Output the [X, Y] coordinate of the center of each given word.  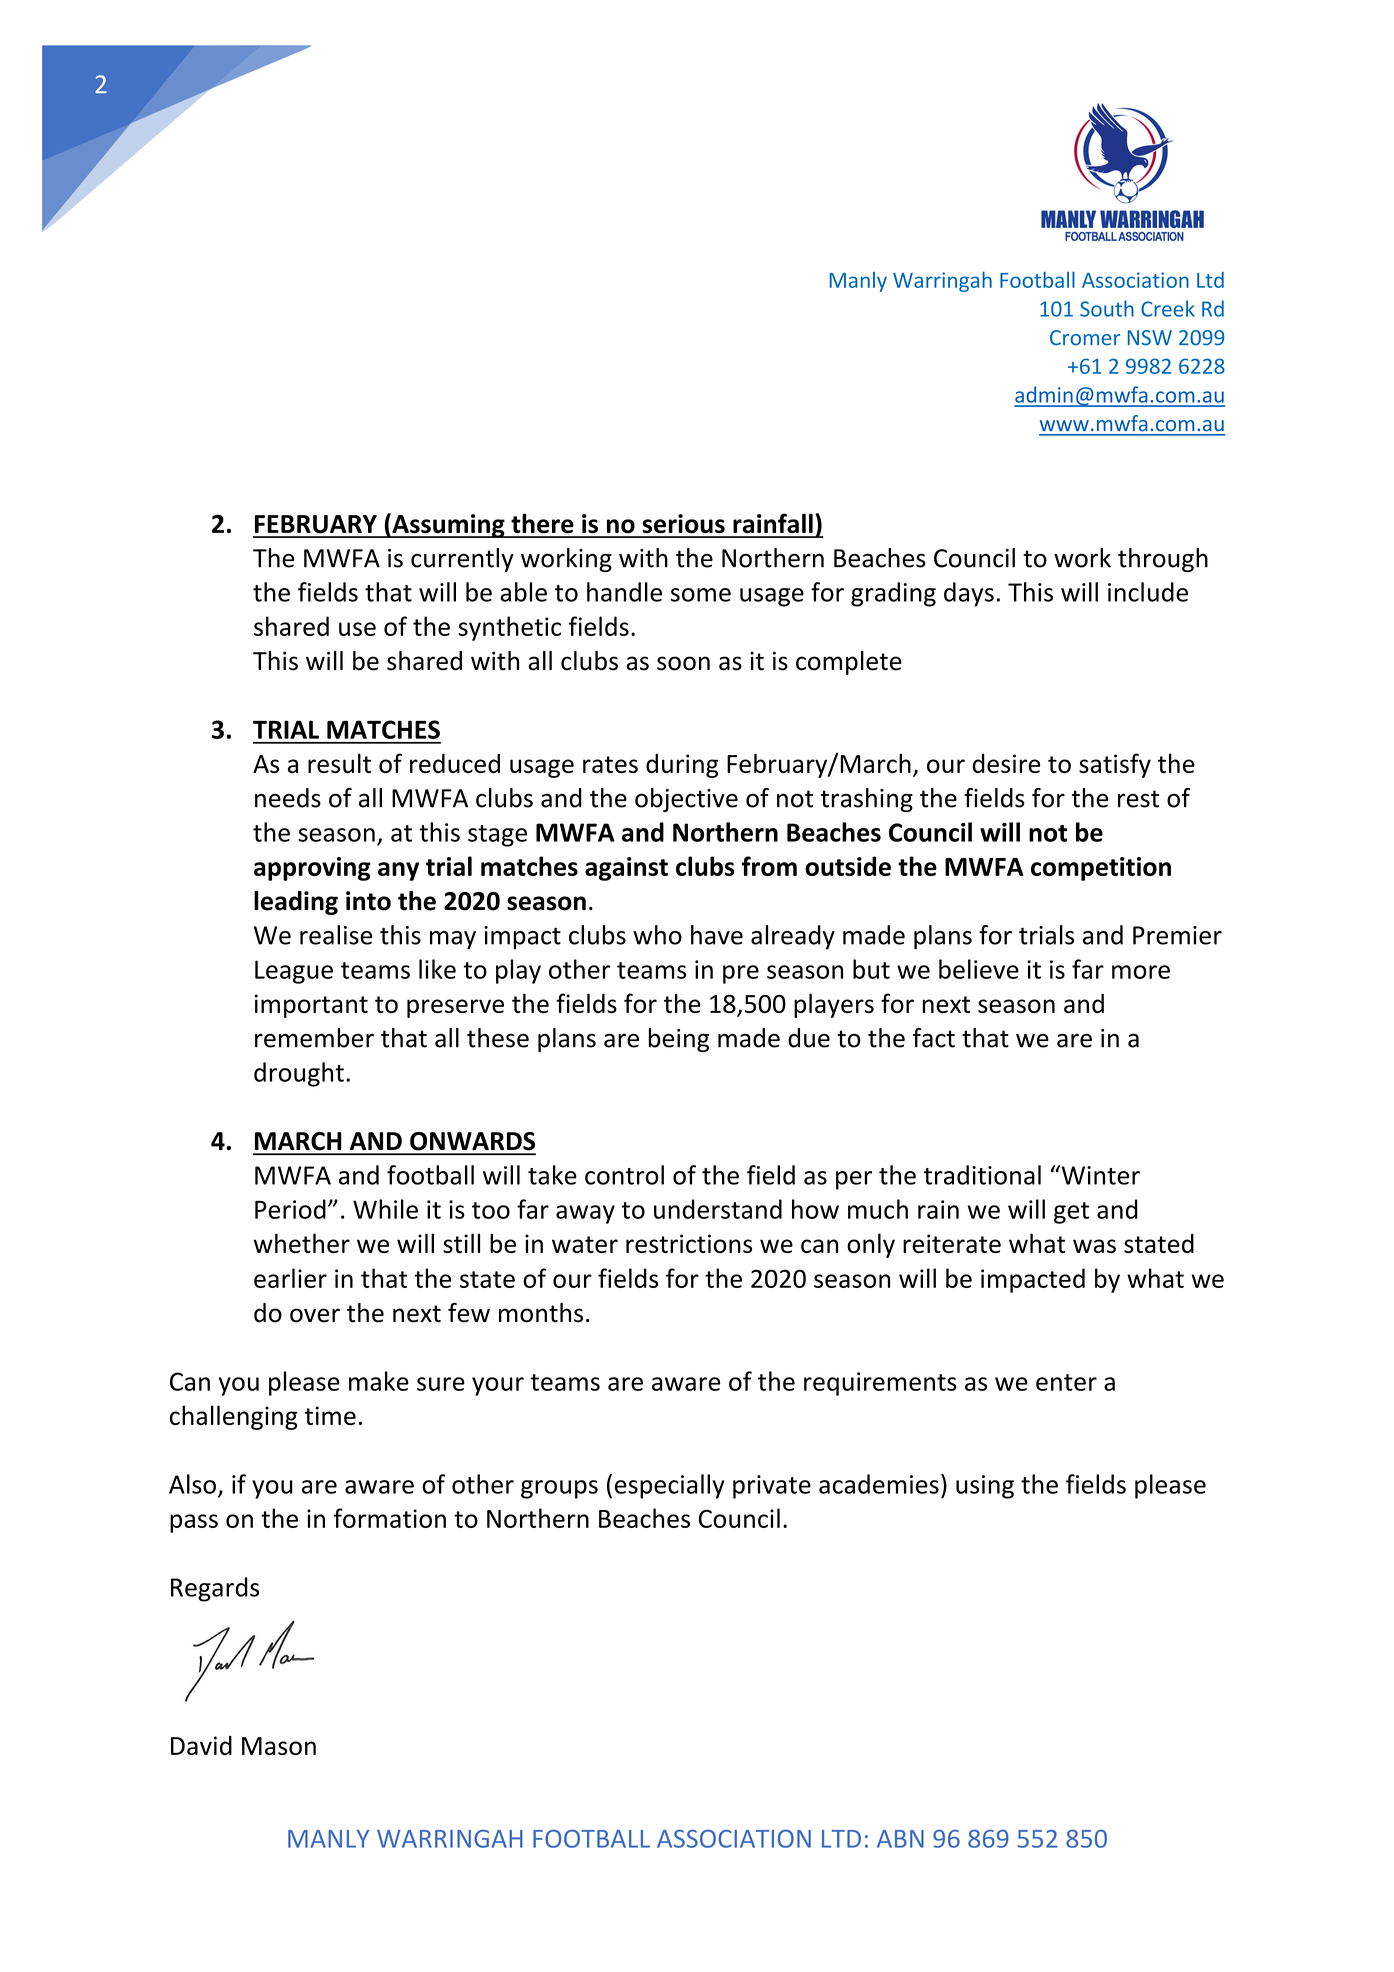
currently [462, 560]
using [985, 1487]
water [585, 1244]
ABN [900, 1839]
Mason [279, 1746]
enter [1066, 1382]
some [701, 595]
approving [312, 869]
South [1107, 308]
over [315, 1315]
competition [1101, 869]
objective [686, 800]
